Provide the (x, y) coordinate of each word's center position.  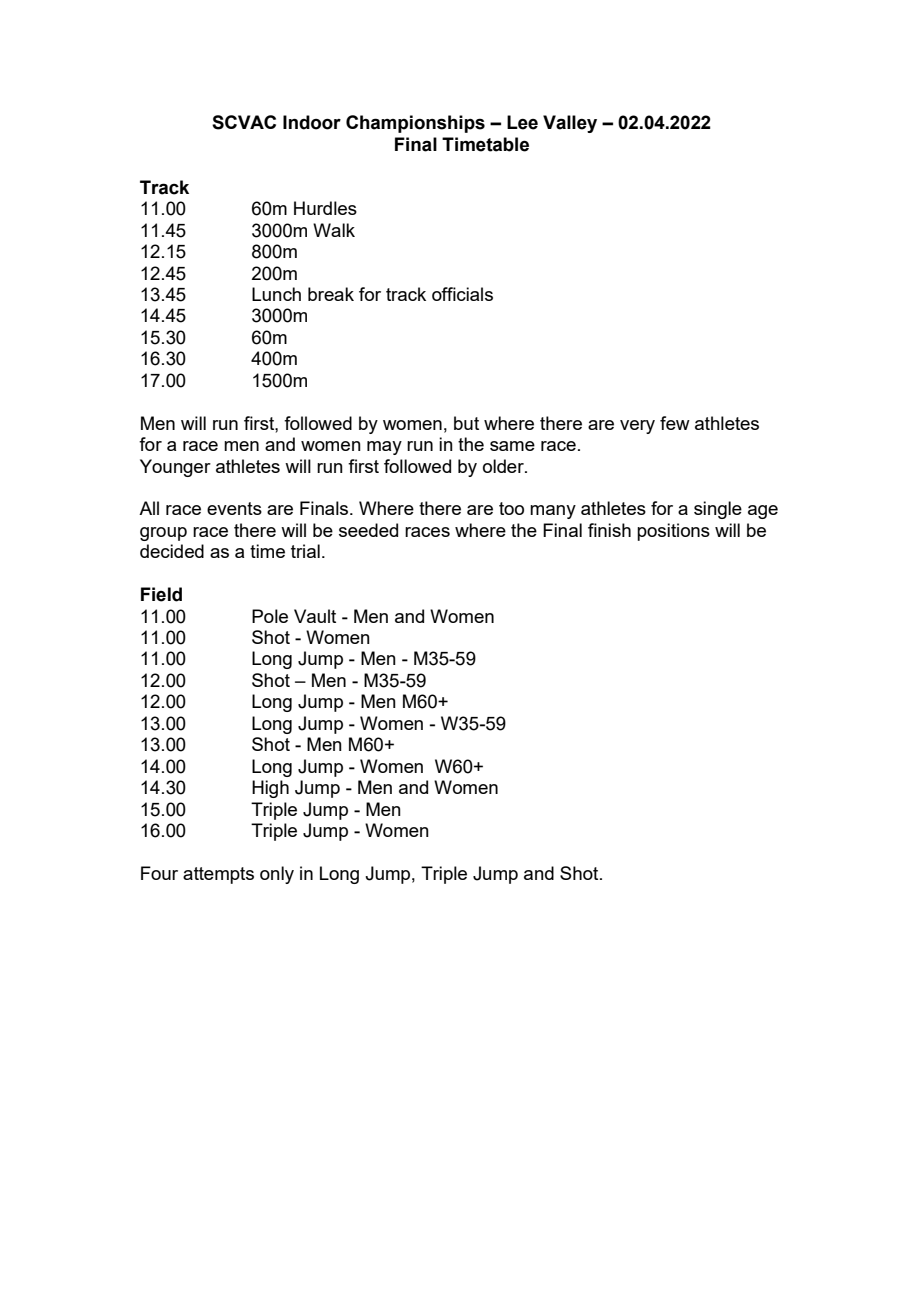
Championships (415, 124)
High (270, 789)
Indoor (312, 122)
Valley (570, 124)
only (277, 875)
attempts (218, 875)
